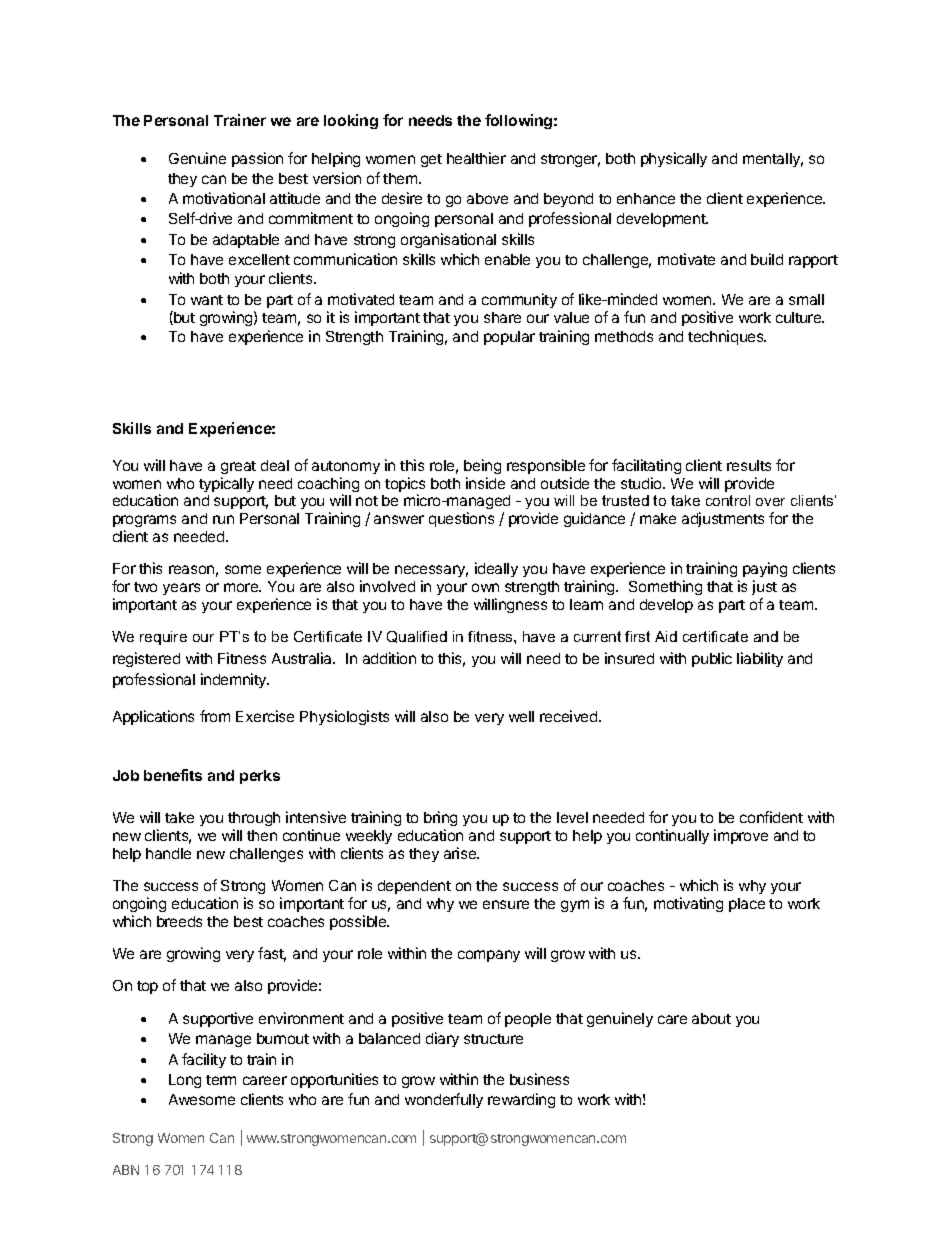 This document has width=952, height=1233. What do you see at coordinates (711, 1018) in the document?
I see `about` at bounding box center [711, 1018].
